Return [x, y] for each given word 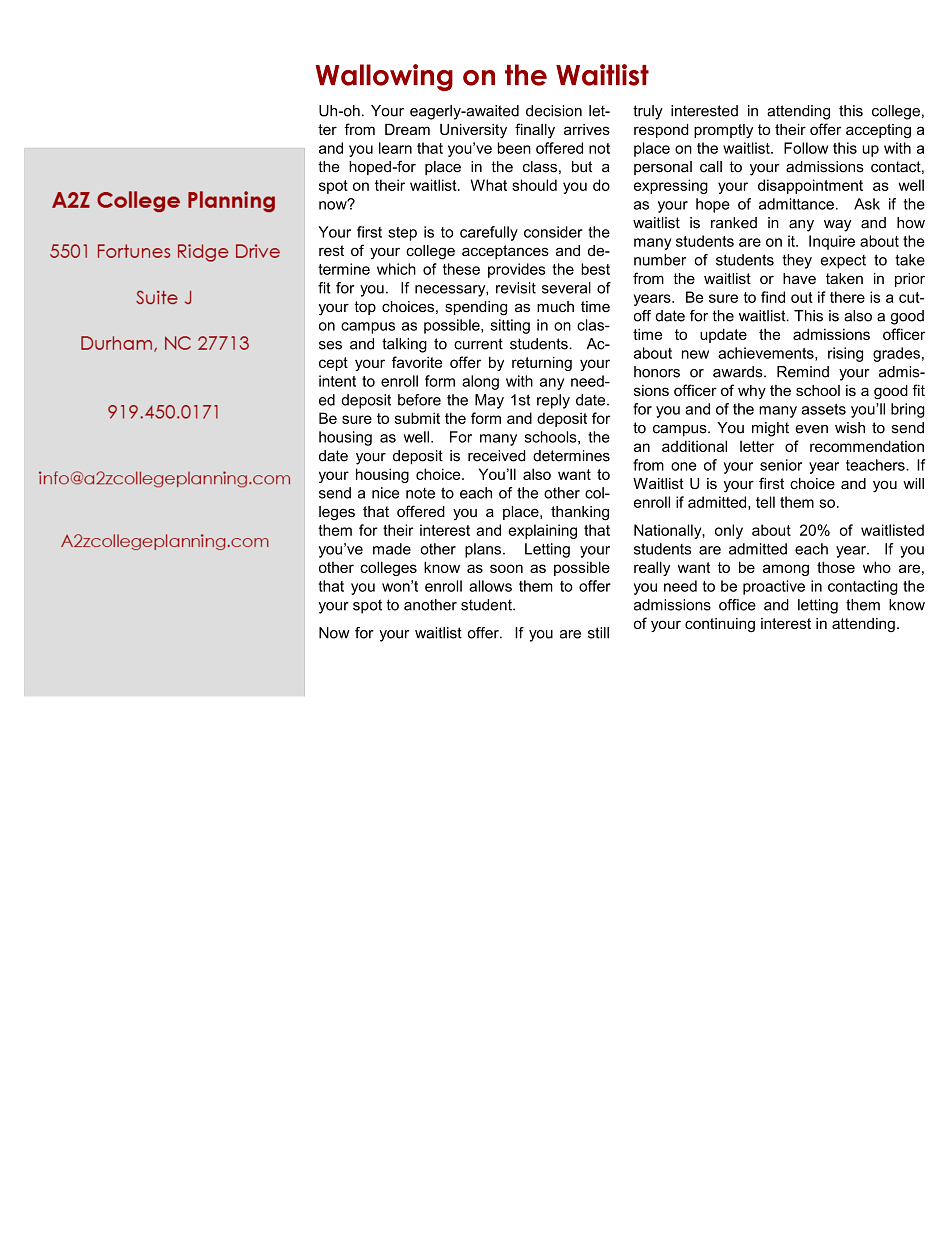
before [419, 400]
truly [648, 112]
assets [824, 409]
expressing [671, 186]
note [420, 493]
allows [490, 586]
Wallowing [384, 77]
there [847, 297]
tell [765, 502]
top [365, 308]
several [566, 288]
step [402, 234]
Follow [806, 148]
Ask [867, 204]
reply [553, 401]
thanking [580, 513]
